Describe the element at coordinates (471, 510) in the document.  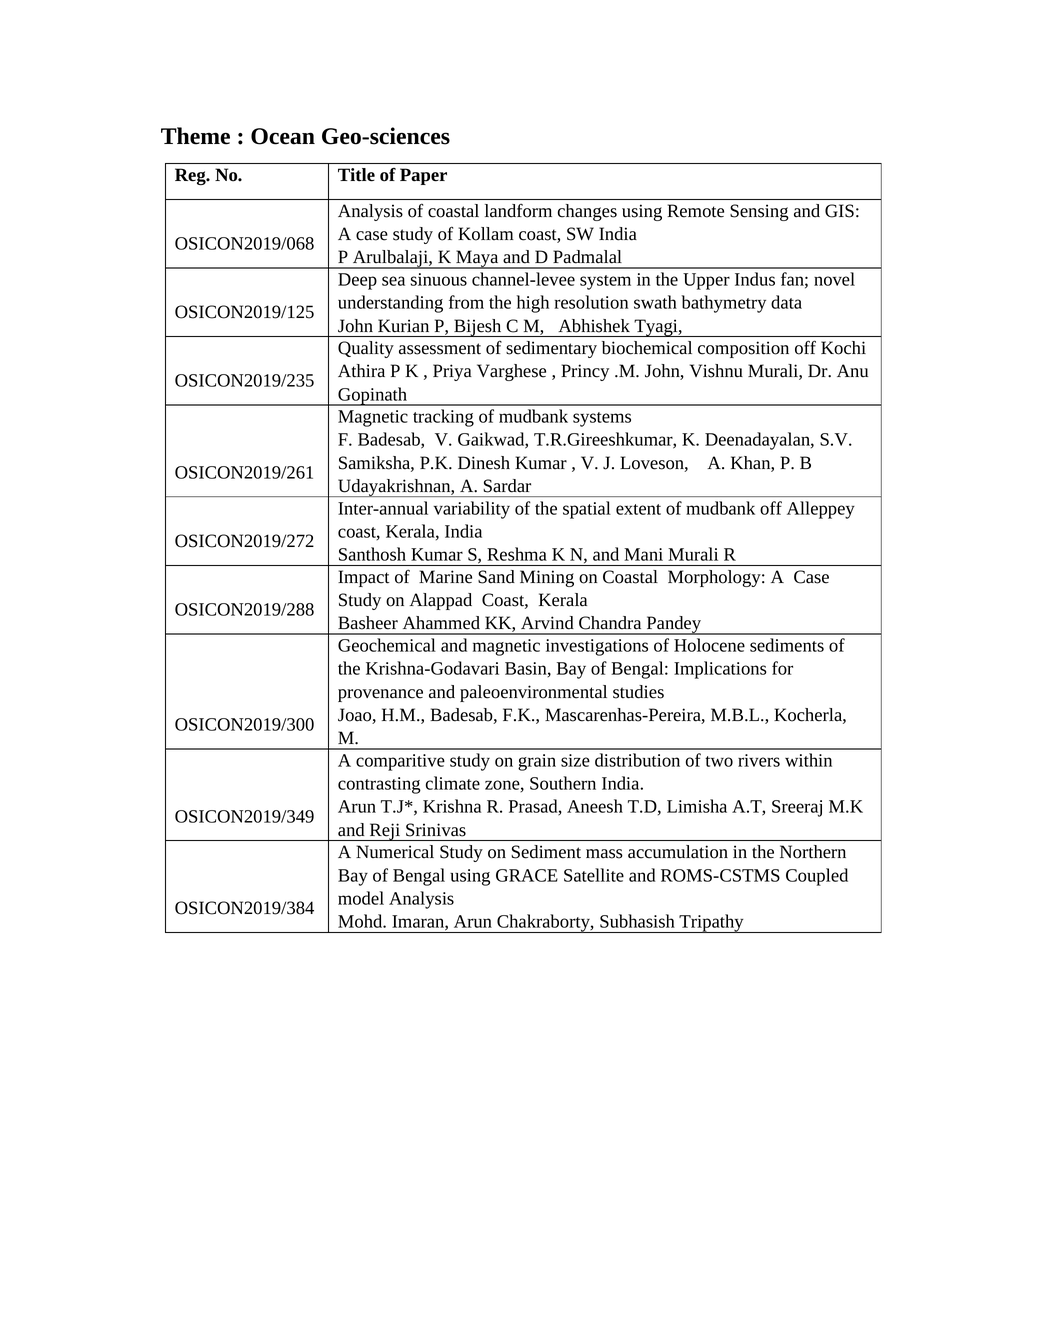
I see `variability` at that location.
